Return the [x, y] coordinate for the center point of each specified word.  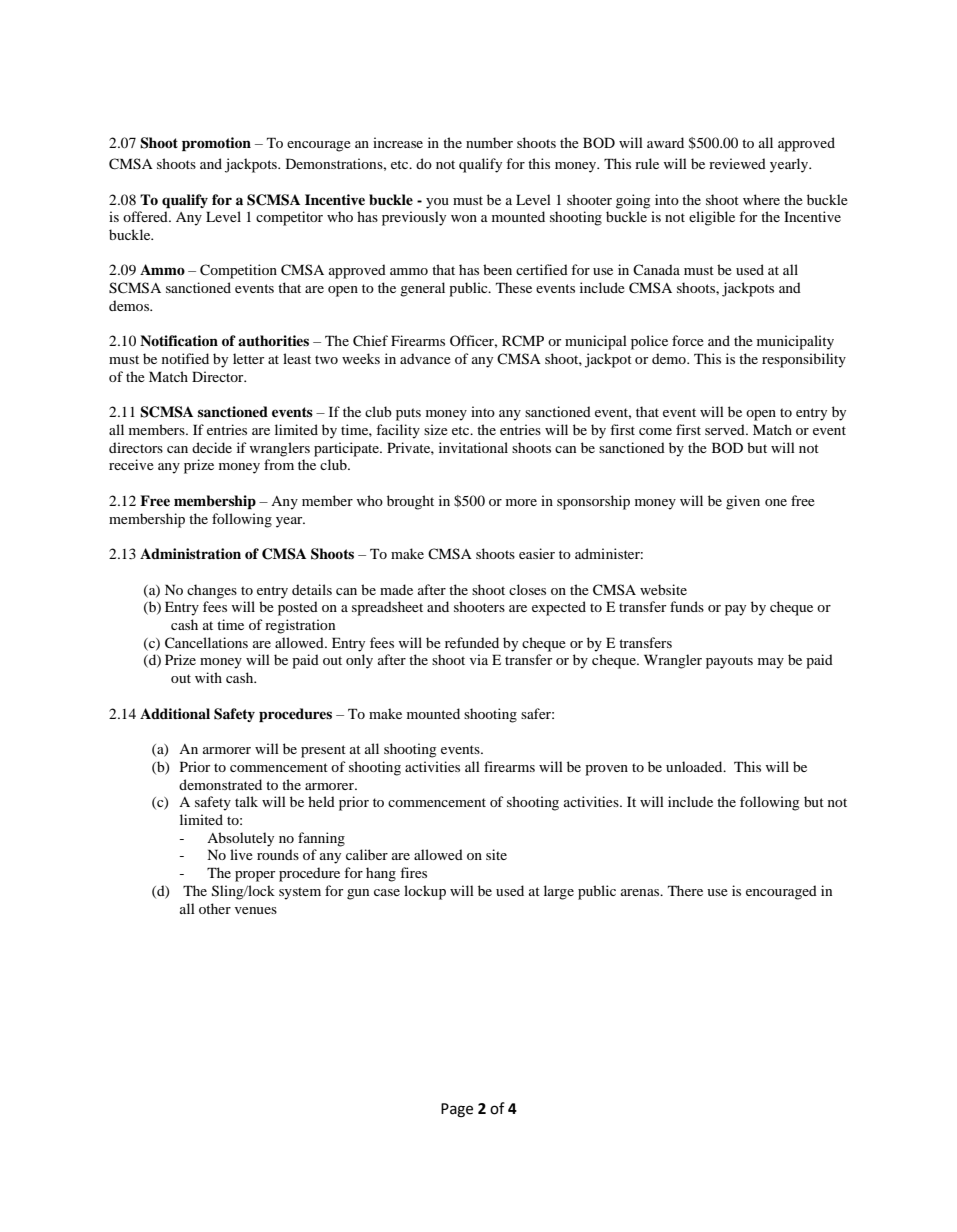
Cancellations [206, 643]
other [215, 908]
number [489, 142]
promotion [216, 144]
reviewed [737, 163]
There [685, 890]
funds [687, 606]
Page [457, 1110]
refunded [472, 642]
